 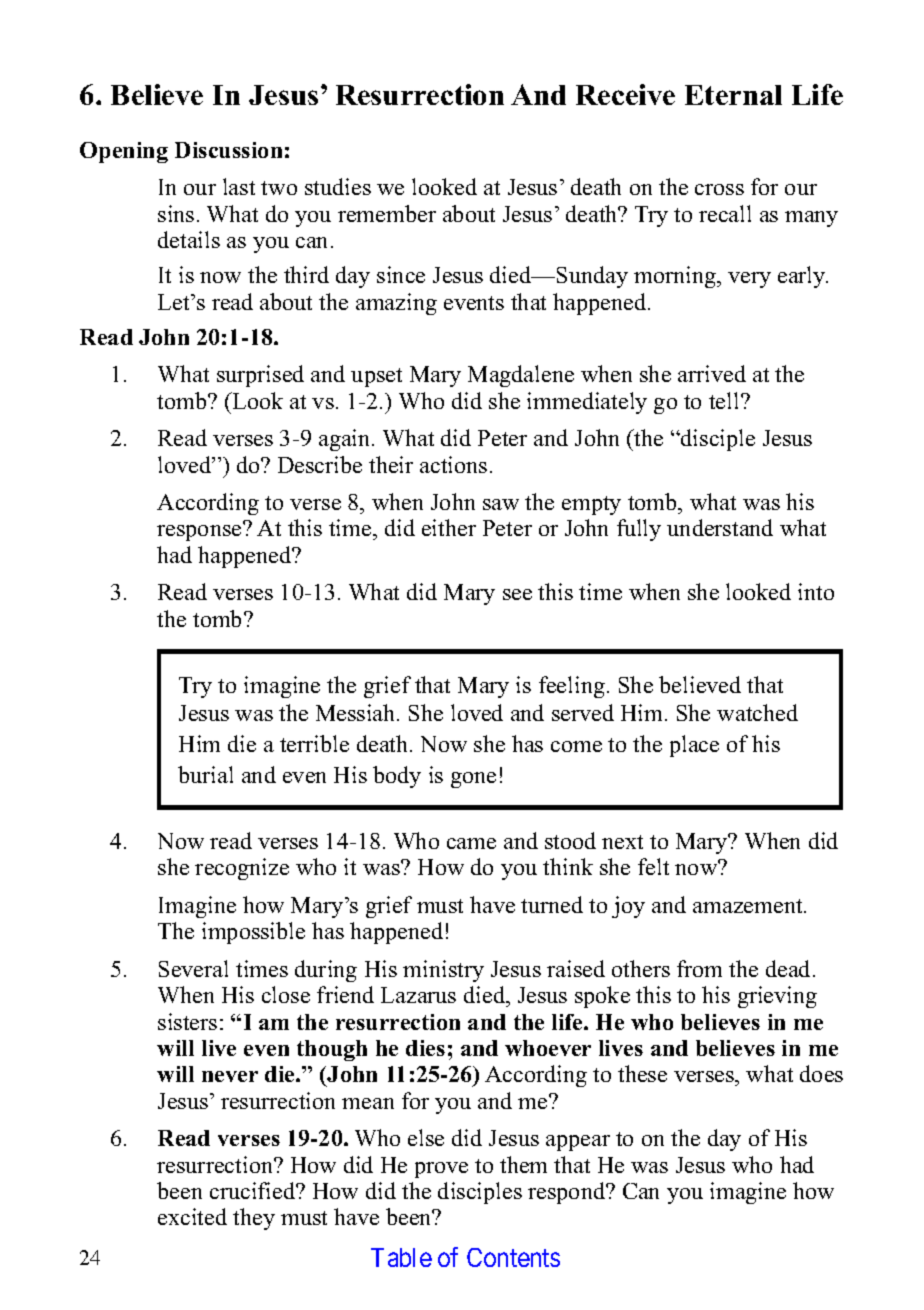 What do you see at coordinates (757, 712) in the screenshot?
I see `watched` at bounding box center [757, 712].
